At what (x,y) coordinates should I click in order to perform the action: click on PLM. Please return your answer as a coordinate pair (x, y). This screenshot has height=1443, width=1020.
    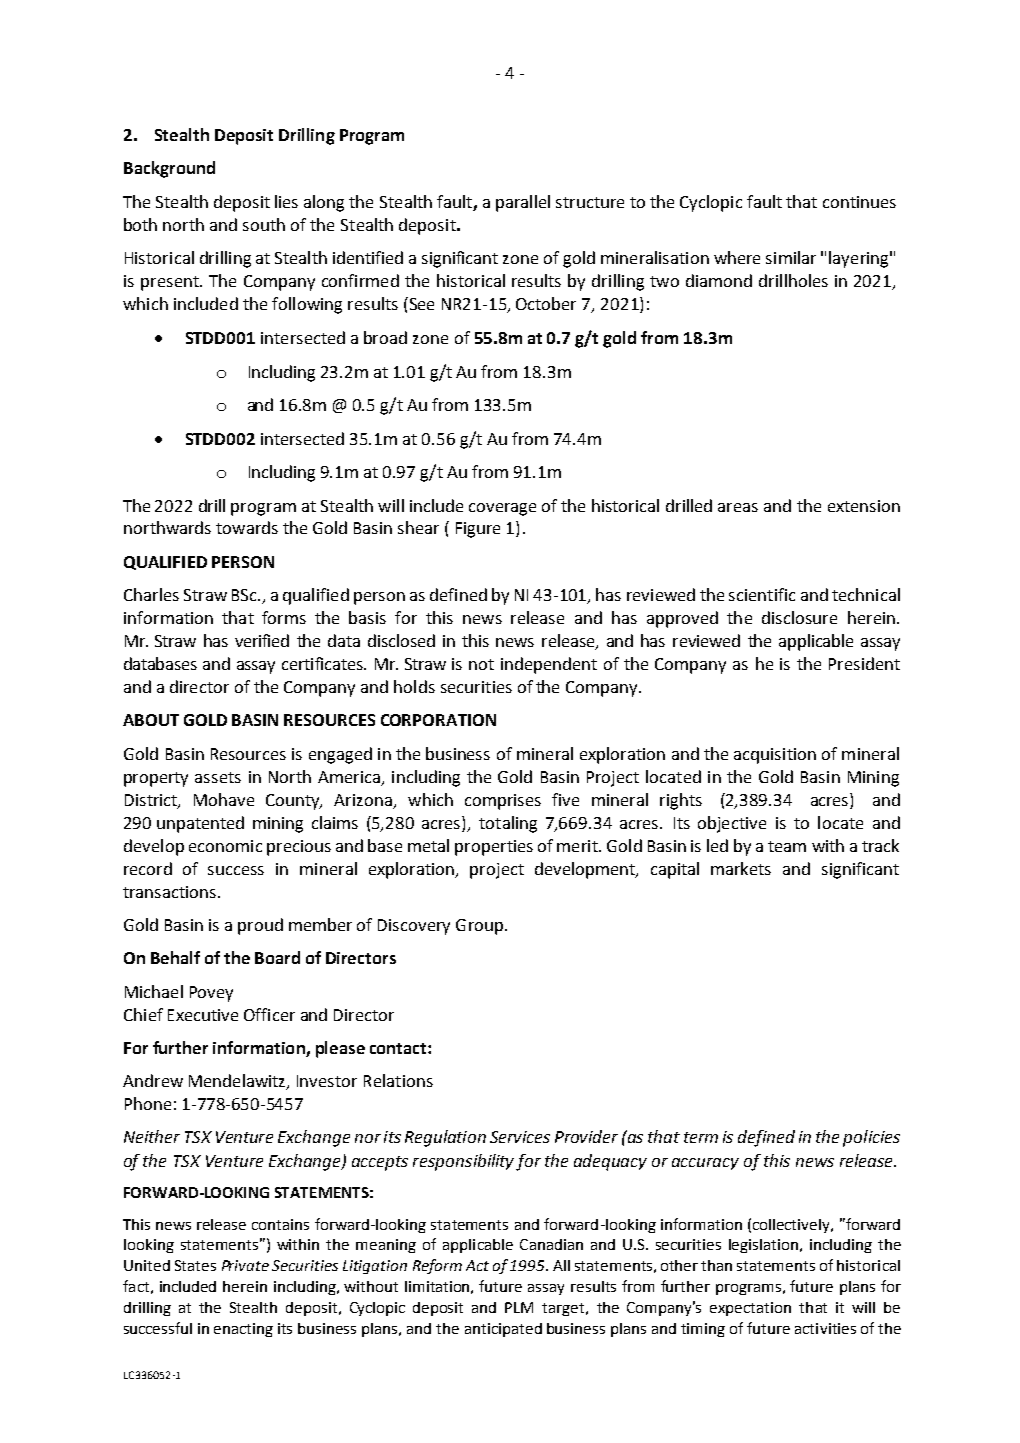
    Looking at the image, I should click on (519, 1307).
